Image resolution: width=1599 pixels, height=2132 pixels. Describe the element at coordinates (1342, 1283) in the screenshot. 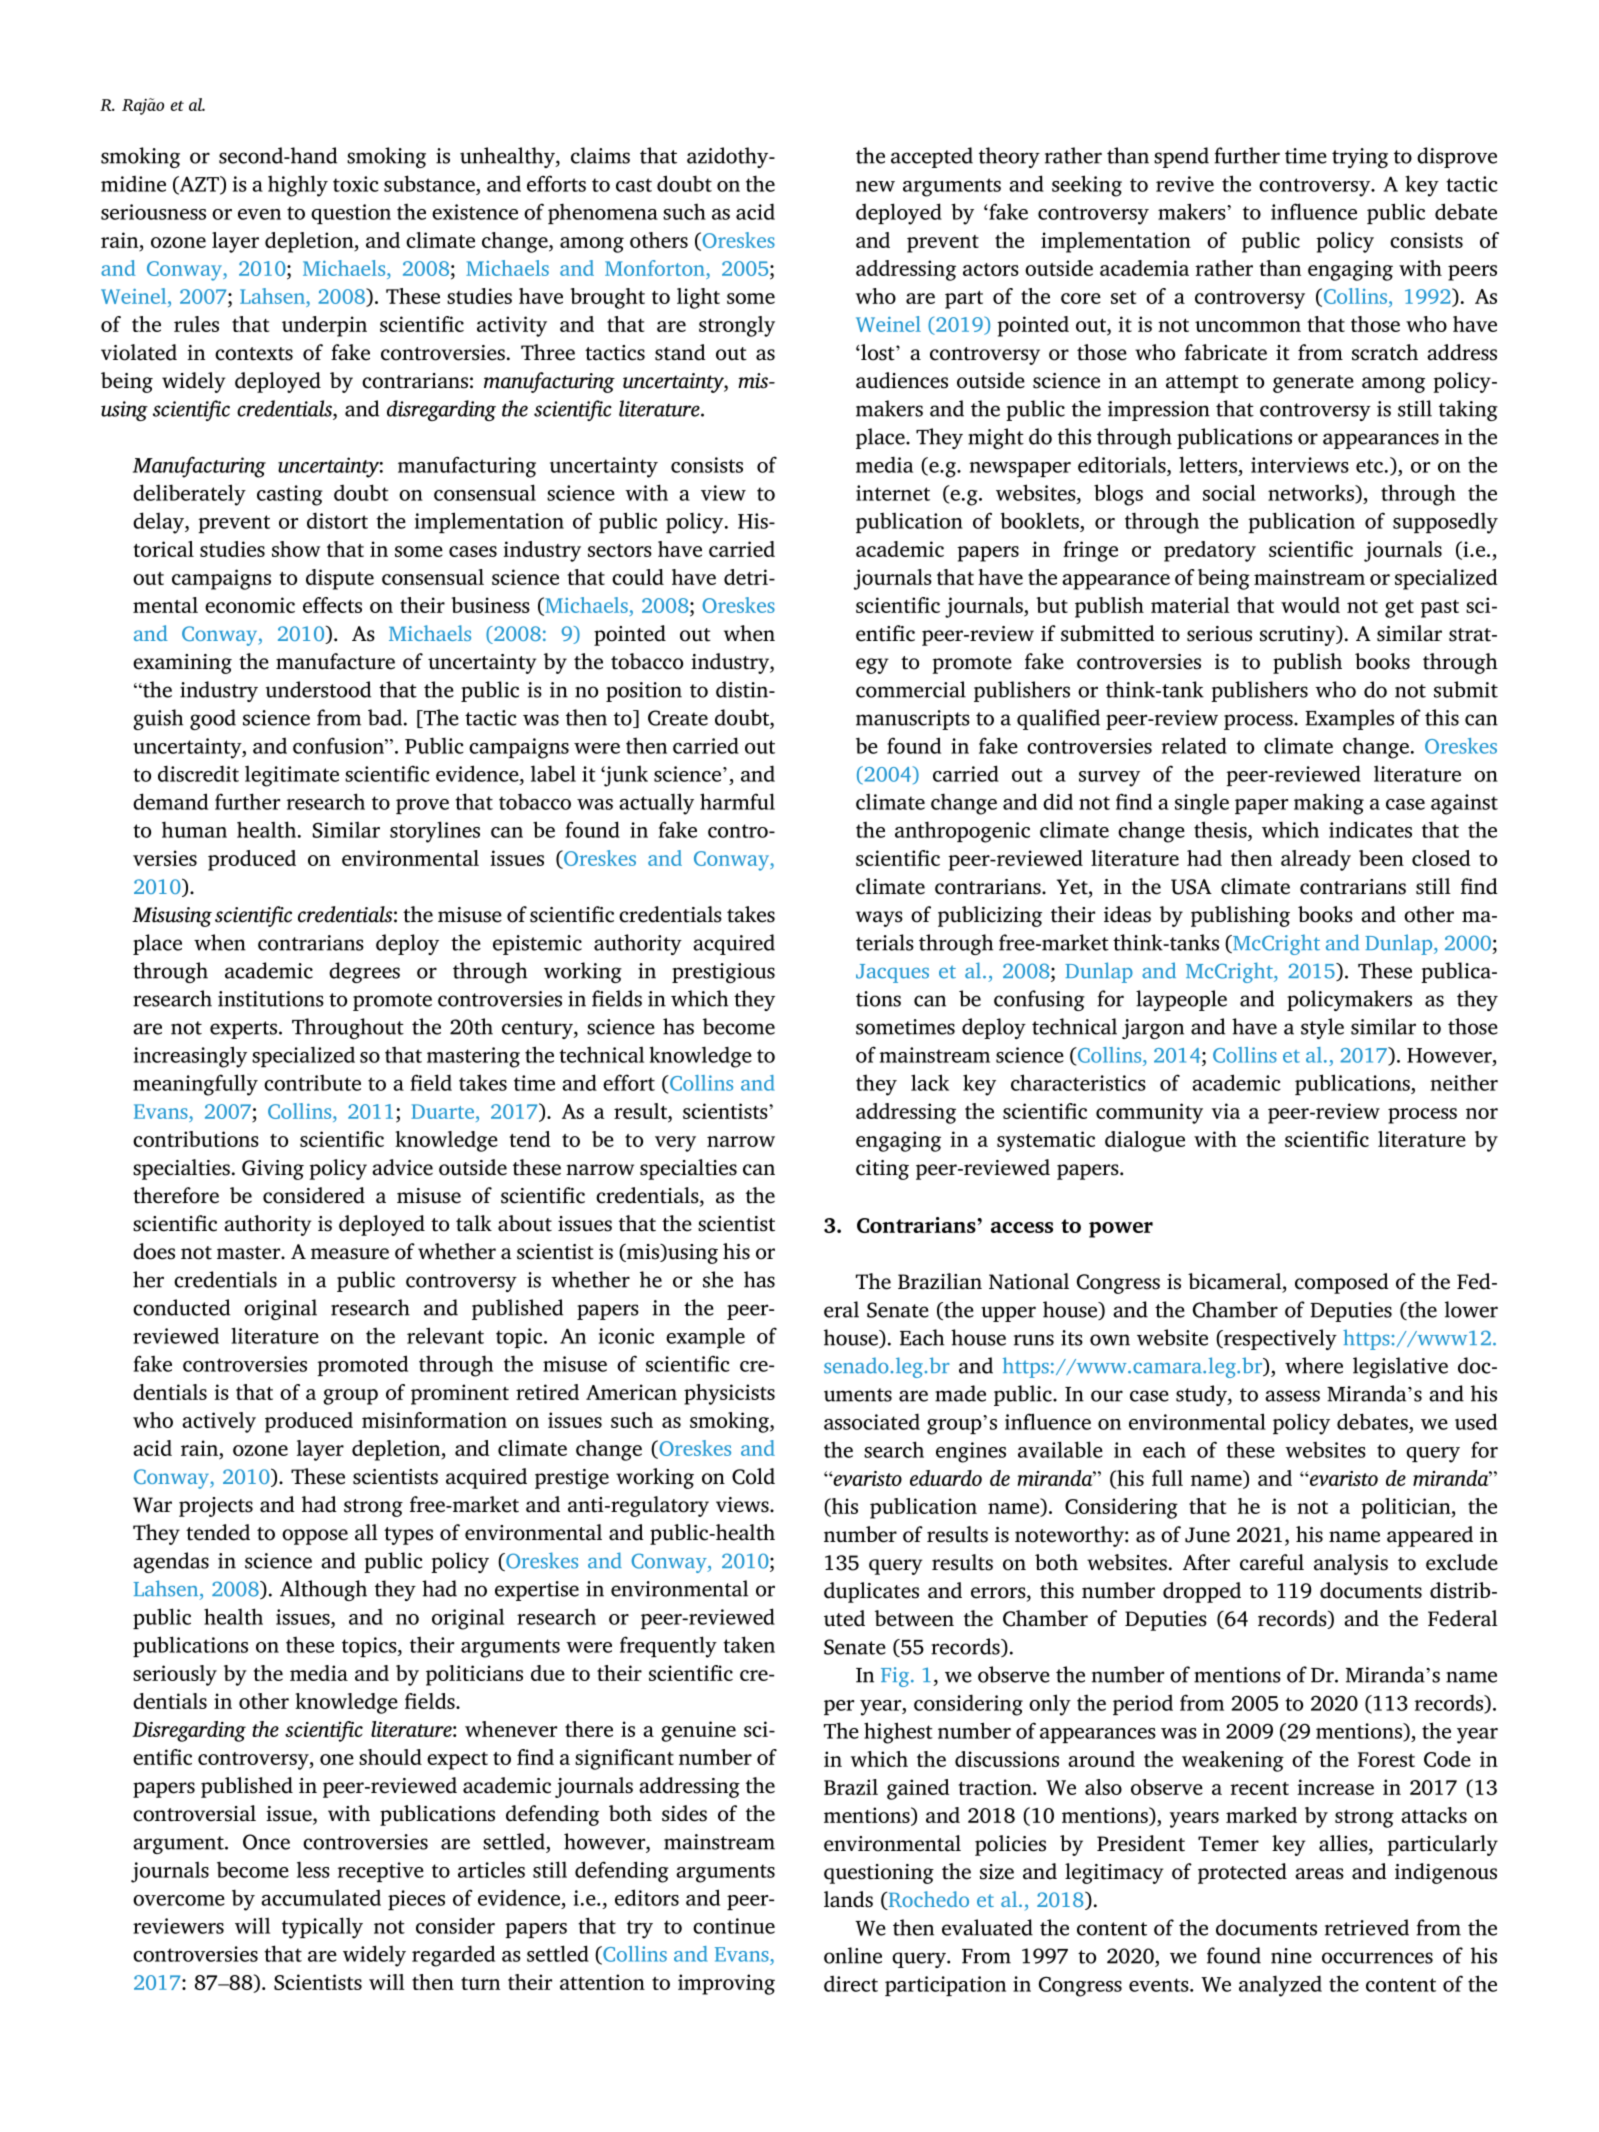

I see `composed` at that location.
